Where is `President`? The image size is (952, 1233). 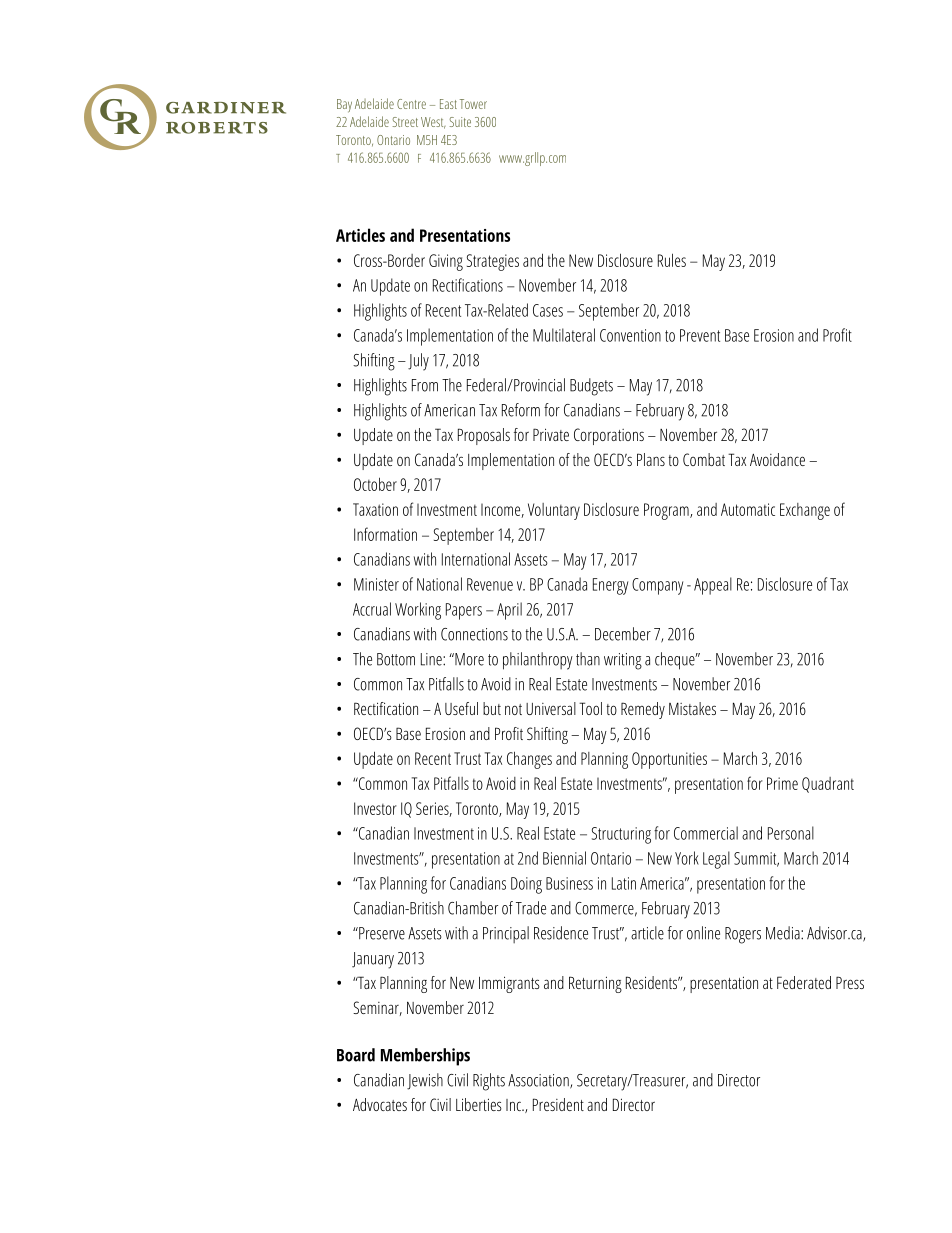
President is located at coordinates (558, 1104).
